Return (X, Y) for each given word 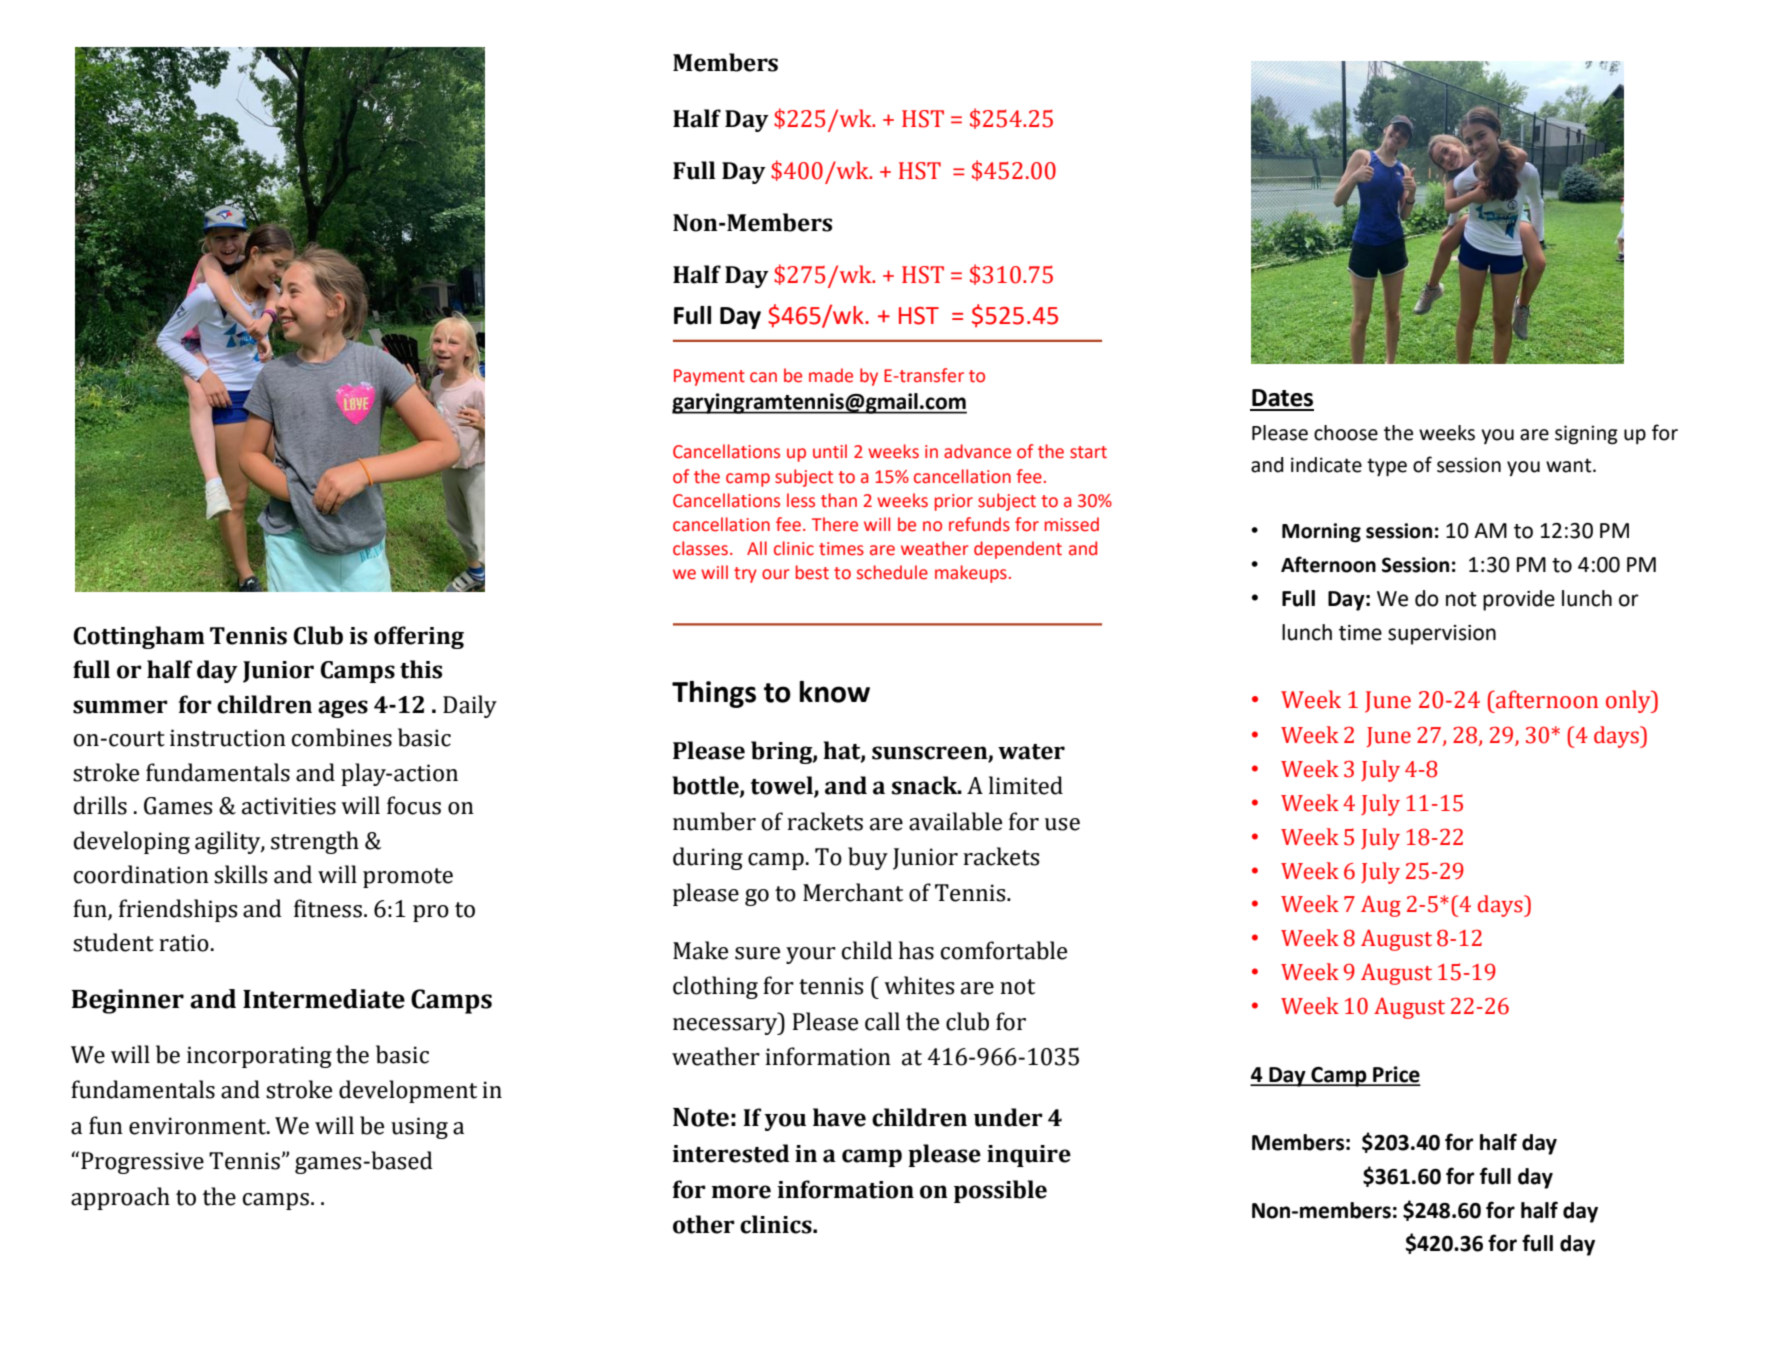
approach (120, 1198)
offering (419, 637)
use (1062, 824)
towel (783, 786)
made (831, 375)
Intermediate (324, 999)
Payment (709, 377)
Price (1395, 1075)
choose (1346, 433)
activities (289, 806)
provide (1519, 600)
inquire (1029, 1156)
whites (919, 985)
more (741, 1192)
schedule (892, 572)
